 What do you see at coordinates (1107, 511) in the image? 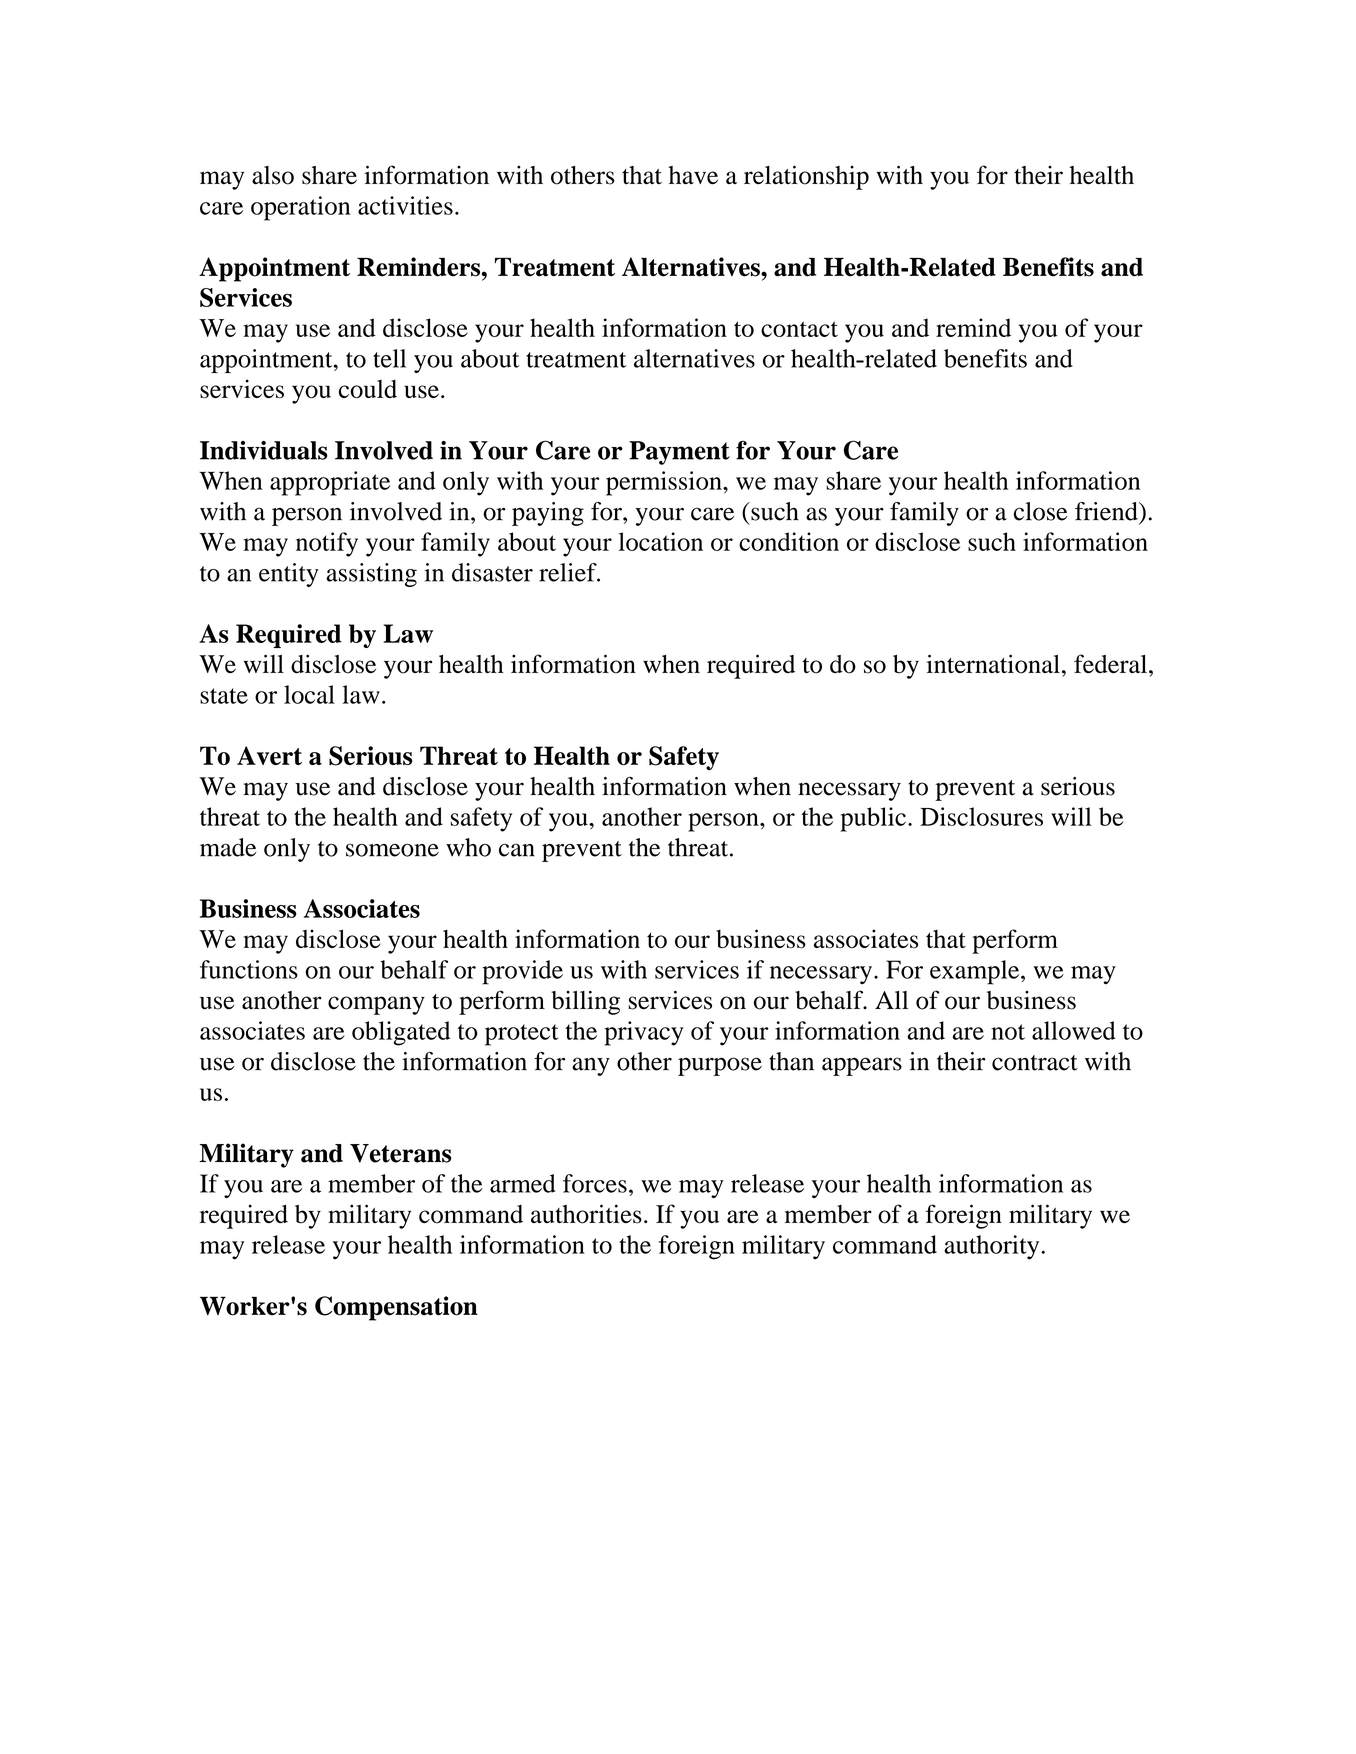
I see `friend` at bounding box center [1107, 511].
